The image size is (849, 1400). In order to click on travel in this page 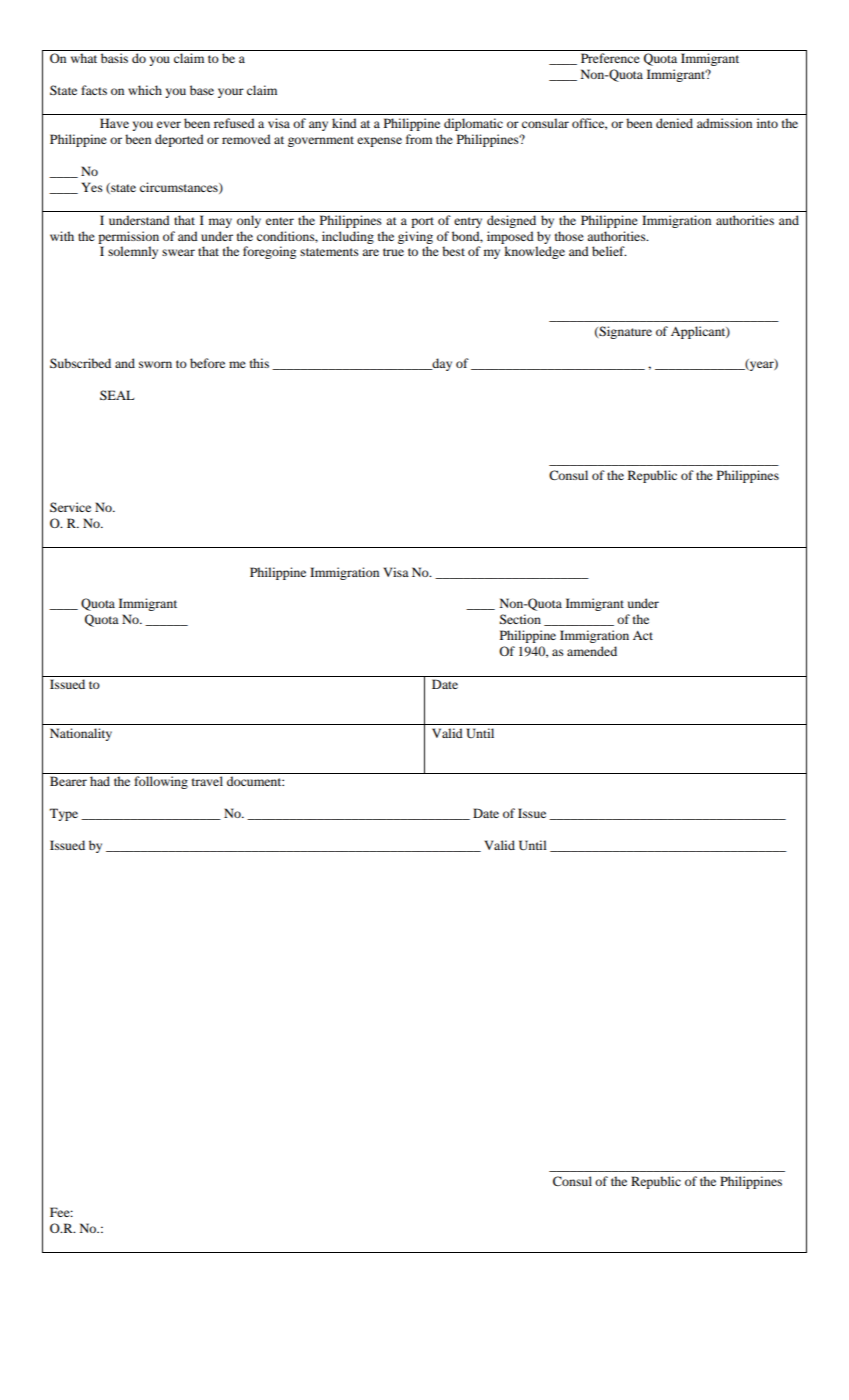, I will do `click(207, 781)`.
